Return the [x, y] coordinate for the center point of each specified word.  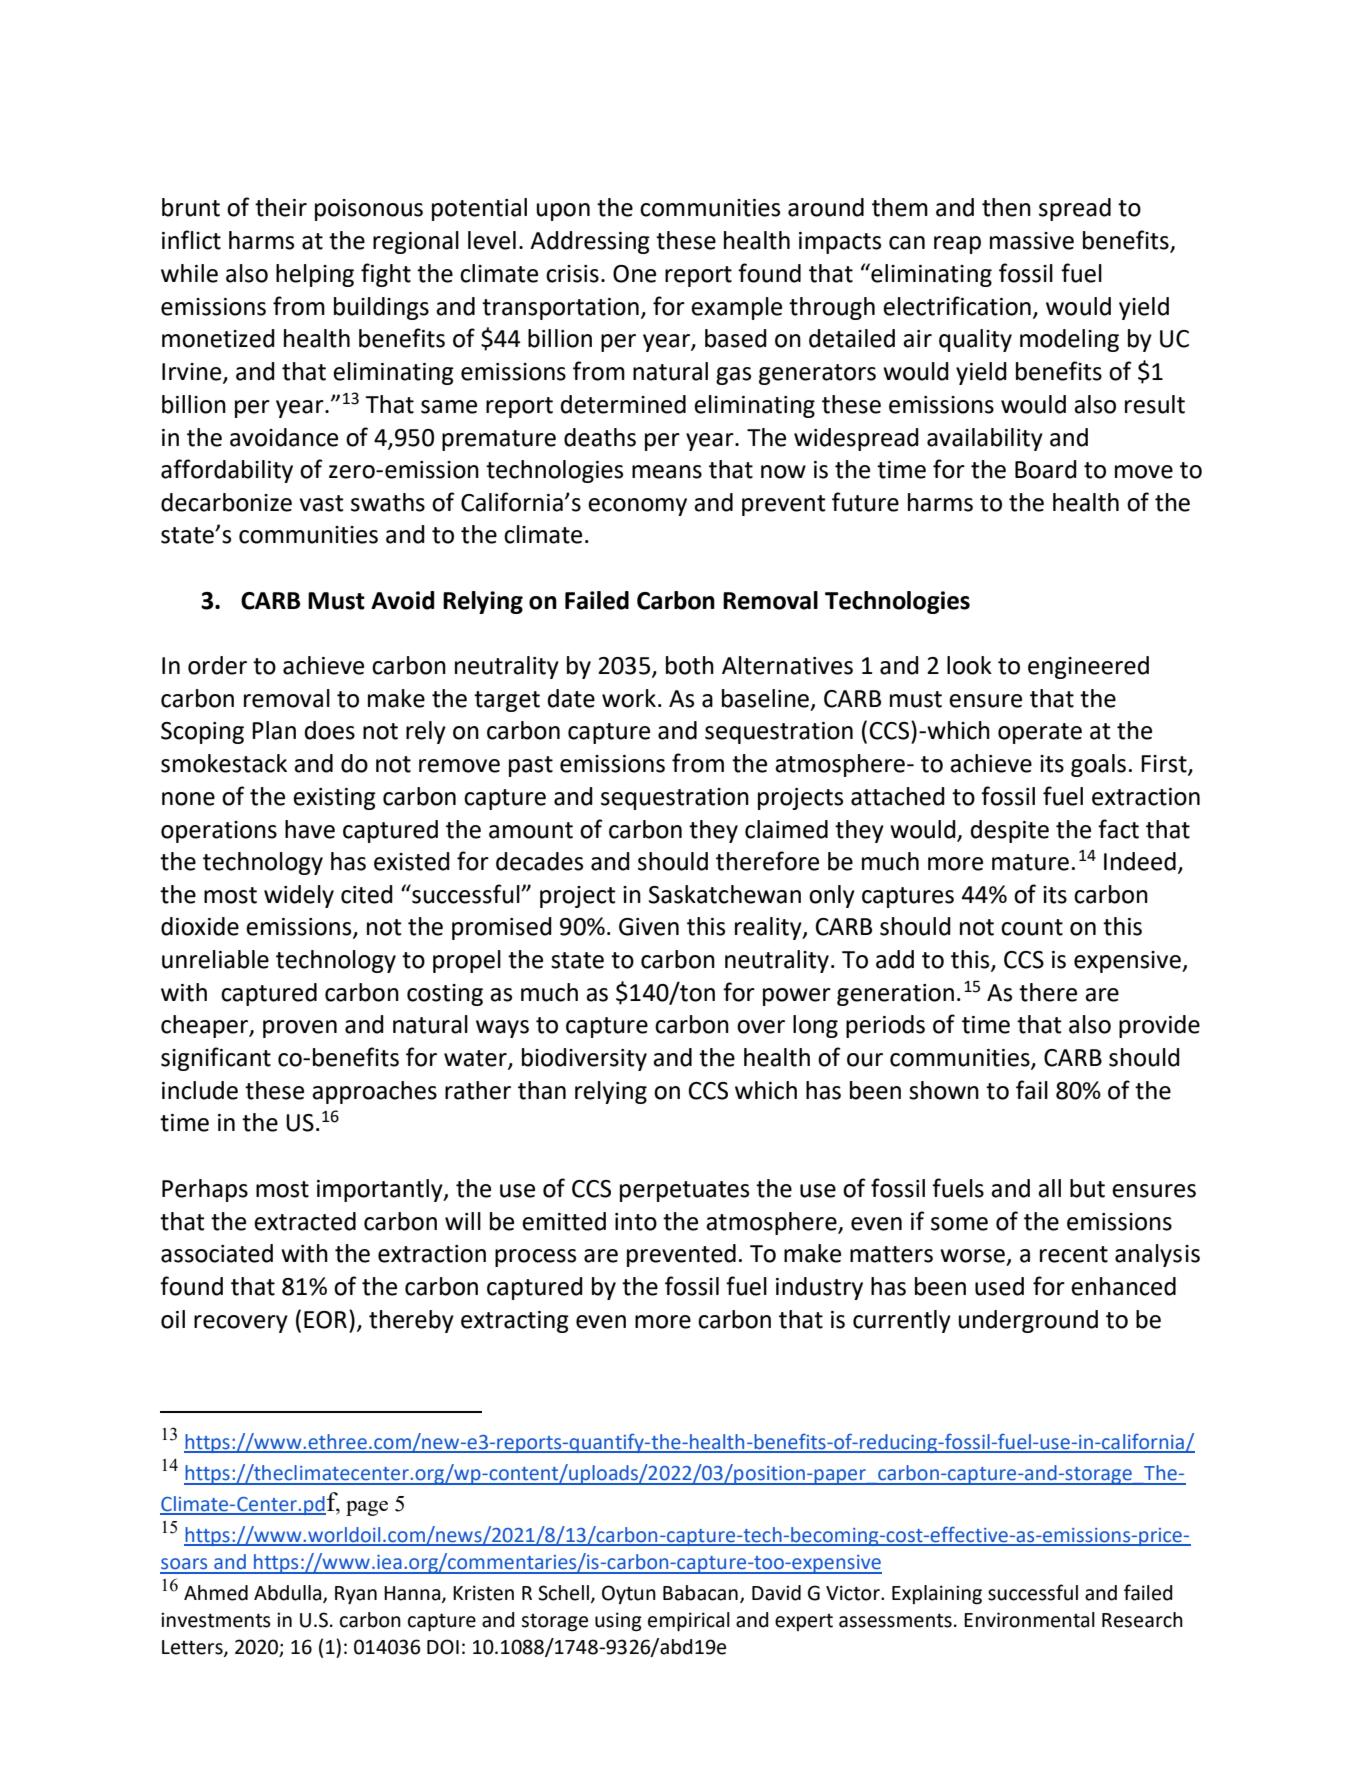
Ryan [356, 1595]
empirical [689, 1621]
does [330, 730]
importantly [381, 1190]
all [1049, 1188]
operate [1040, 733]
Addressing [590, 242]
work [629, 698]
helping [315, 275]
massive [1032, 241]
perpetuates [684, 1191]
